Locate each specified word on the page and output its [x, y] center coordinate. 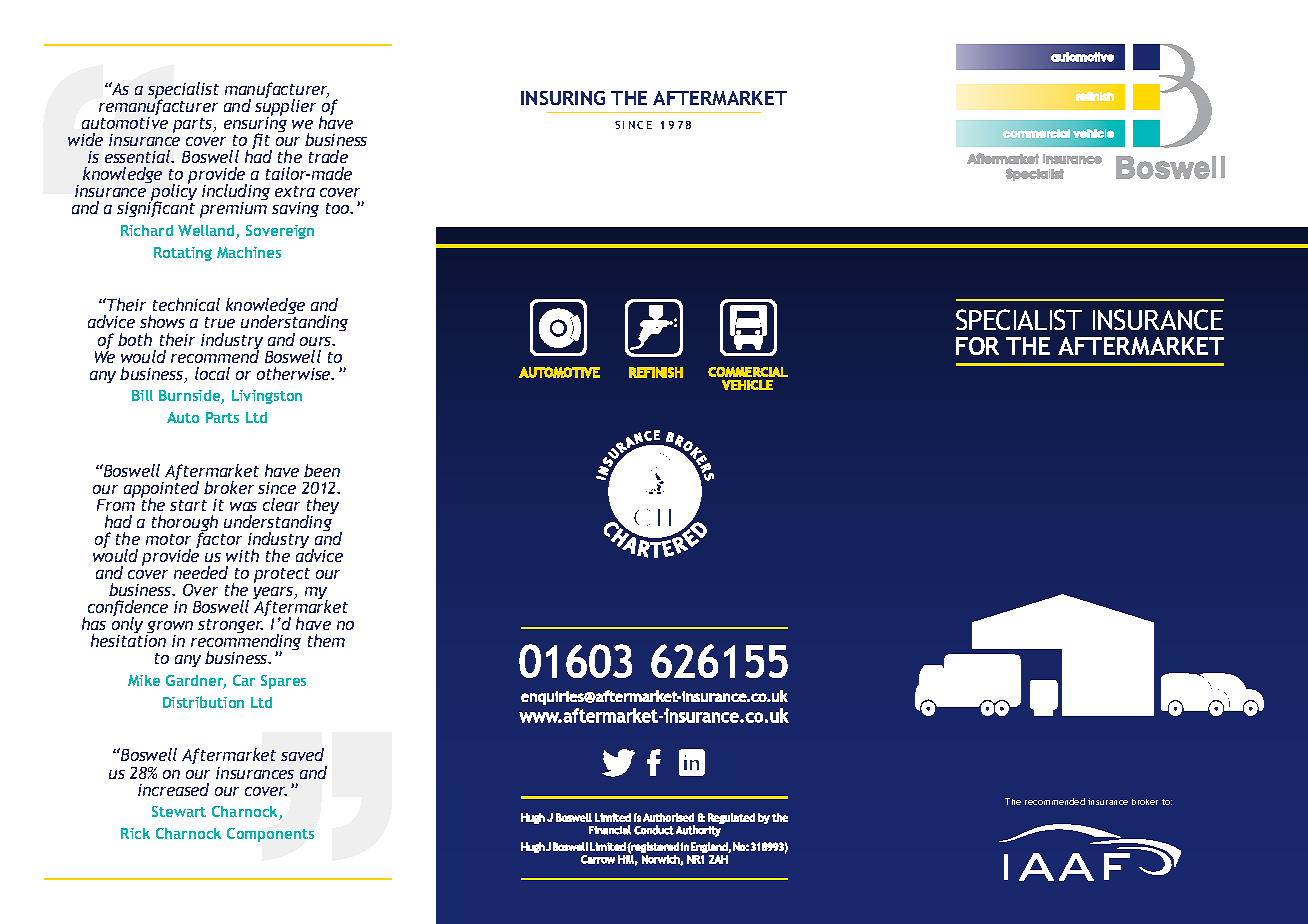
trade [328, 156]
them [326, 640]
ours [317, 341]
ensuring [255, 125]
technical [186, 304]
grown [169, 629]
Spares [283, 682]
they [323, 507]
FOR [977, 346]
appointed [161, 489]
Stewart [179, 811]
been [322, 470]
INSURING [563, 98]
